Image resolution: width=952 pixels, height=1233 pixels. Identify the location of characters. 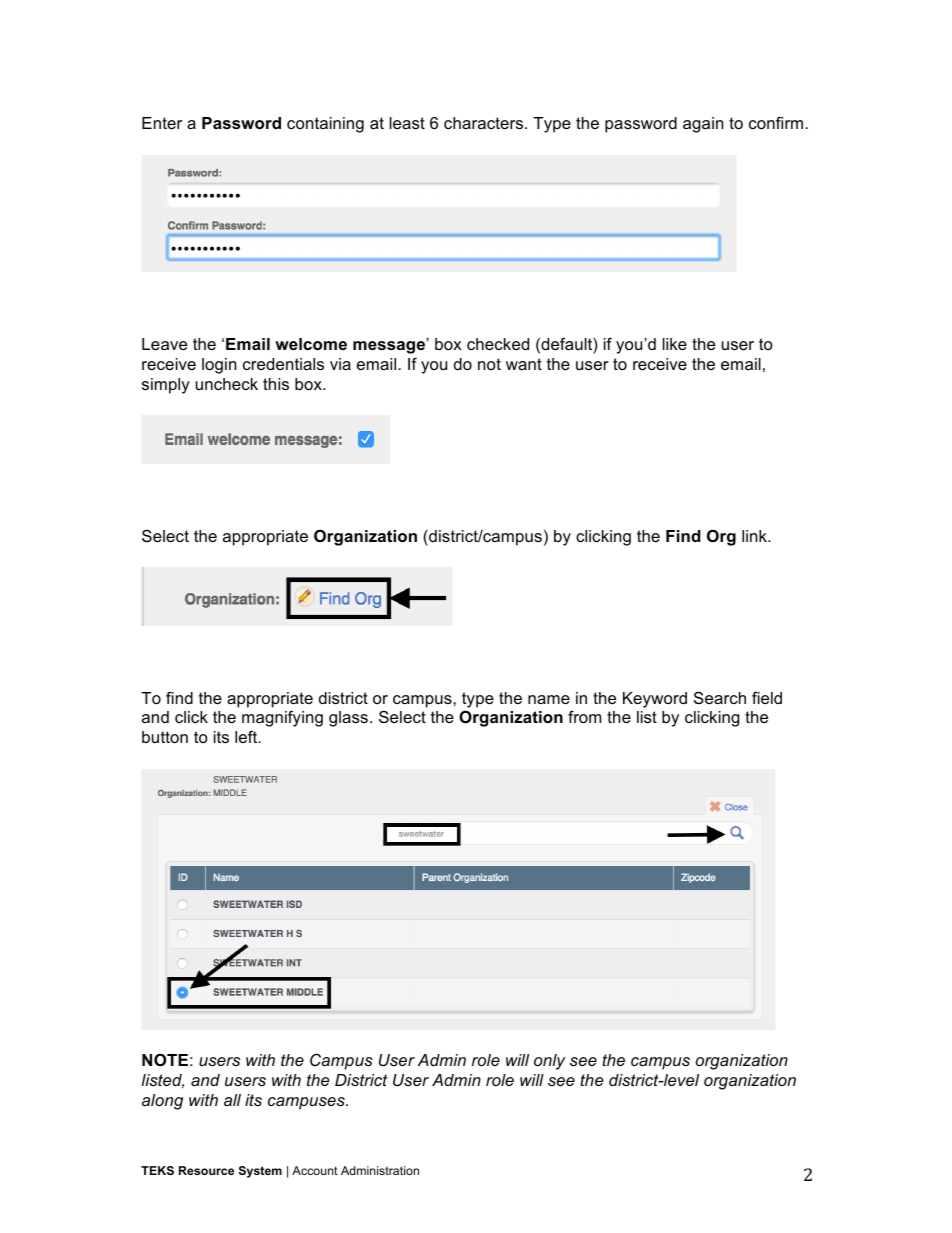
(485, 123).
